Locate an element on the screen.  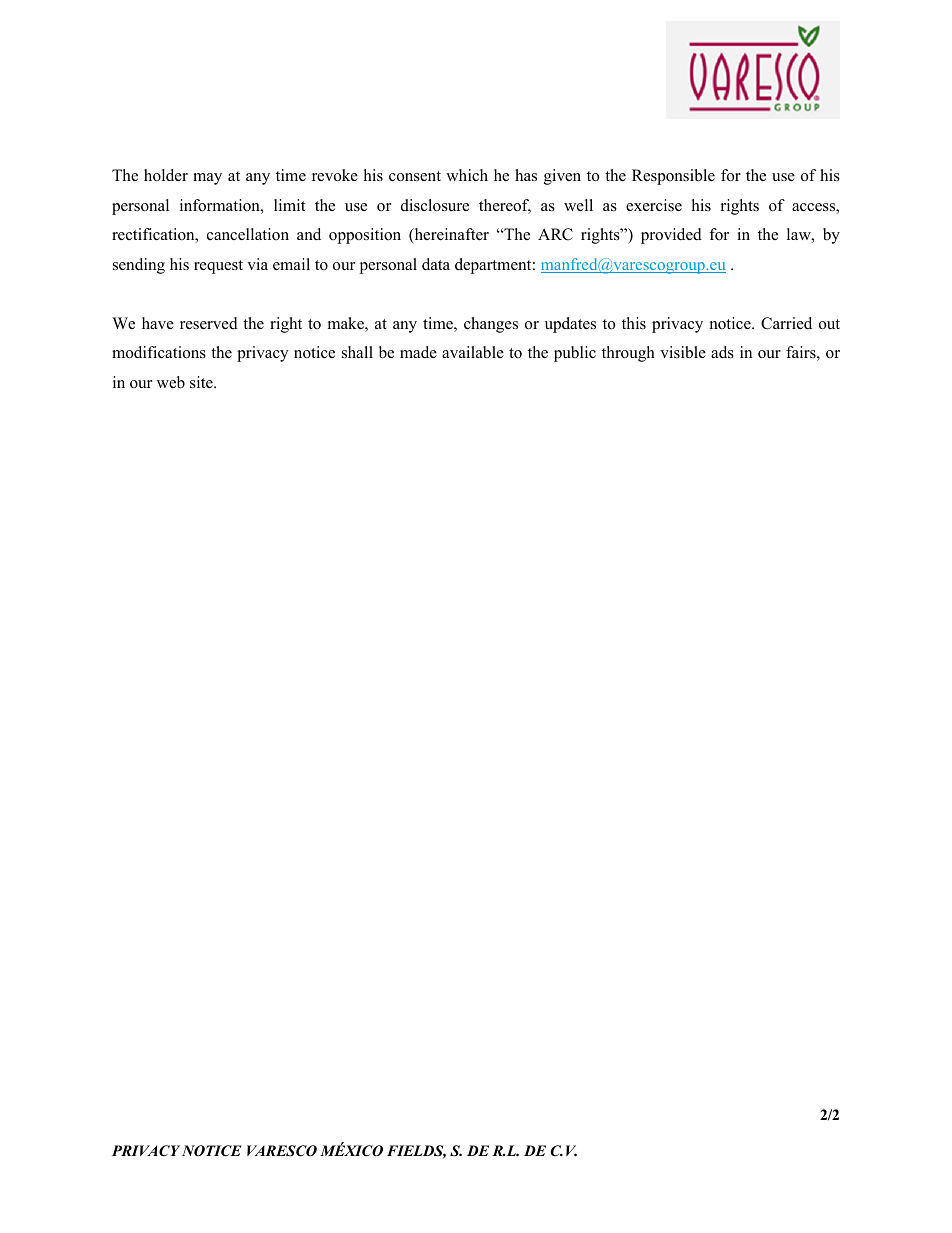
which is located at coordinates (467, 175).
